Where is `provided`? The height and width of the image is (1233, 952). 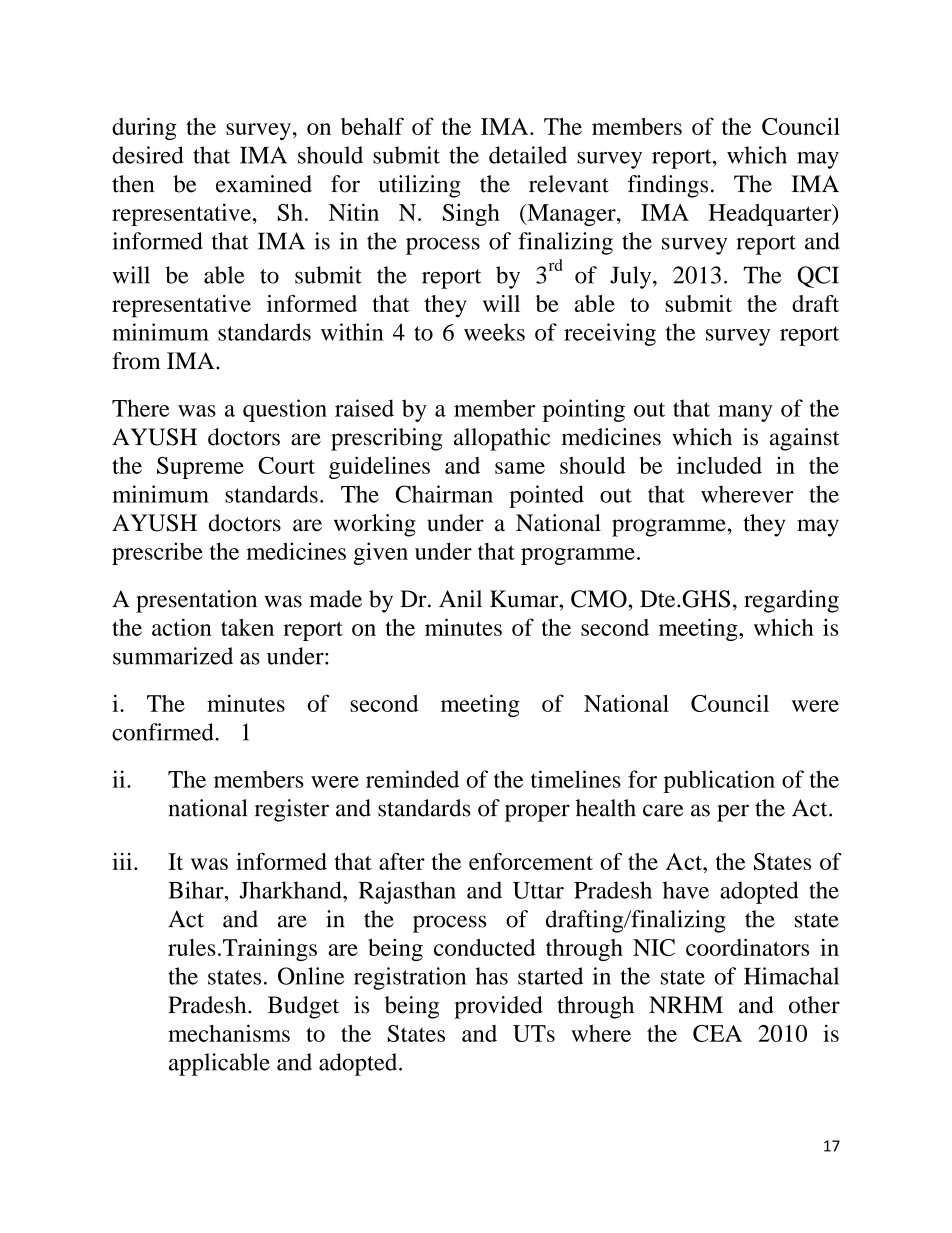
provided is located at coordinates (498, 1007).
